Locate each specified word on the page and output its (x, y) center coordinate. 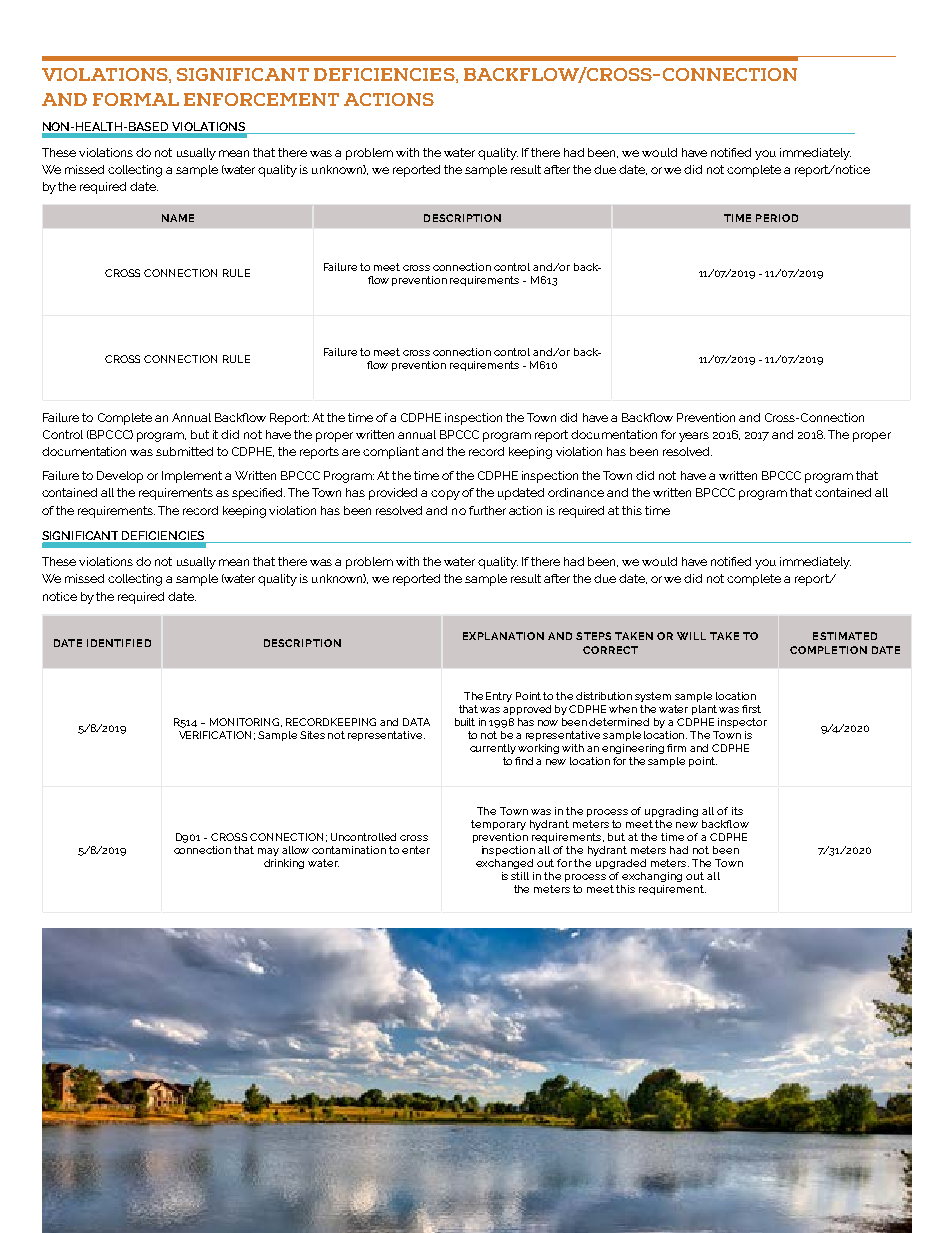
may (268, 852)
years (694, 437)
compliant (391, 453)
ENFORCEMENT (261, 99)
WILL (691, 636)
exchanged (504, 864)
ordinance (576, 492)
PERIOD (777, 218)
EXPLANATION (503, 636)
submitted (184, 451)
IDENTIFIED (119, 643)
